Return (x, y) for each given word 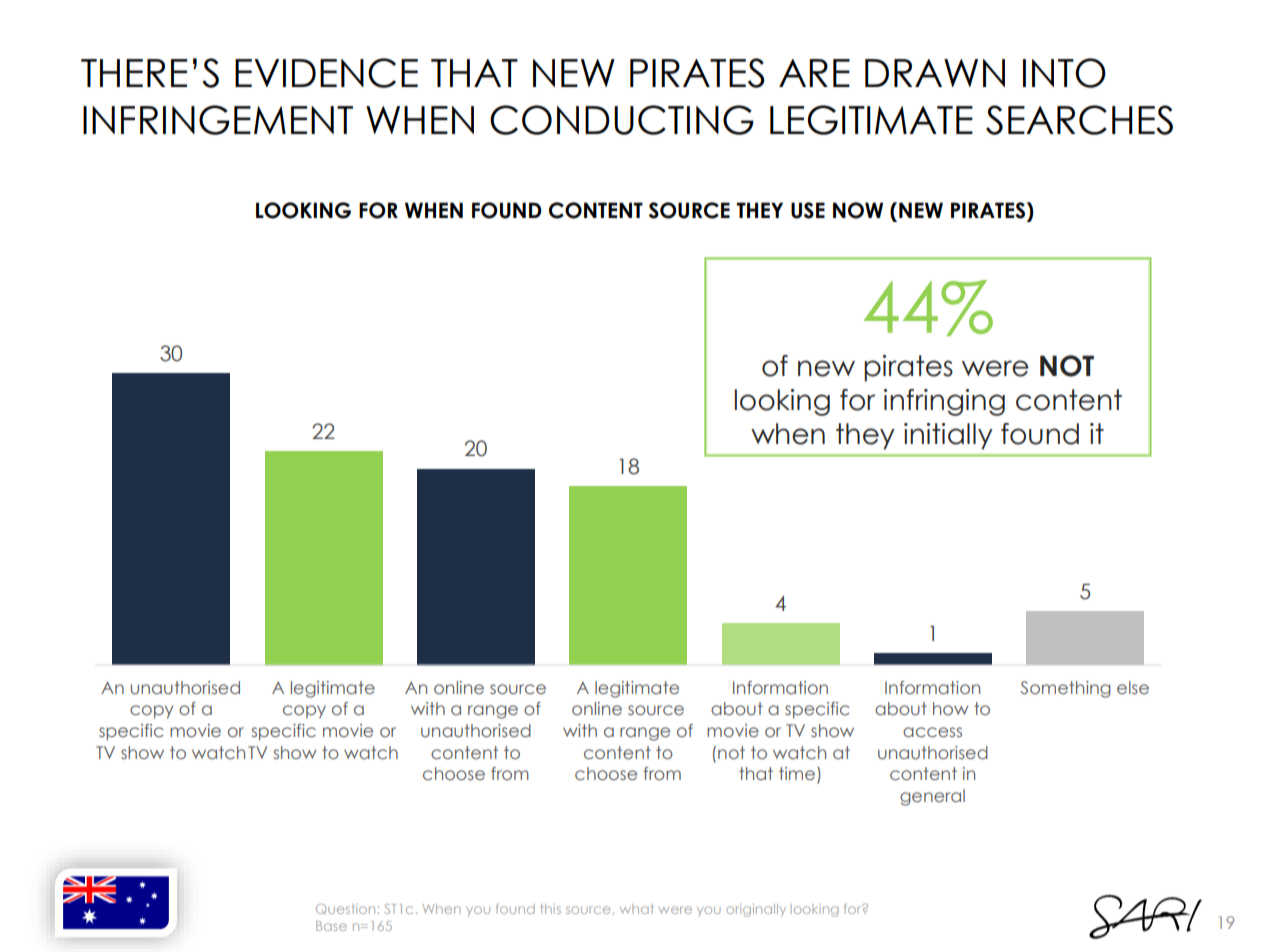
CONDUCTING (622, 120)
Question (345, 909)
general (932, 797)
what (636, 909)
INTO (1064, 73)
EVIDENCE (326, 73)
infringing (944, 402)
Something (1066, 689)
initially (948, 436)
